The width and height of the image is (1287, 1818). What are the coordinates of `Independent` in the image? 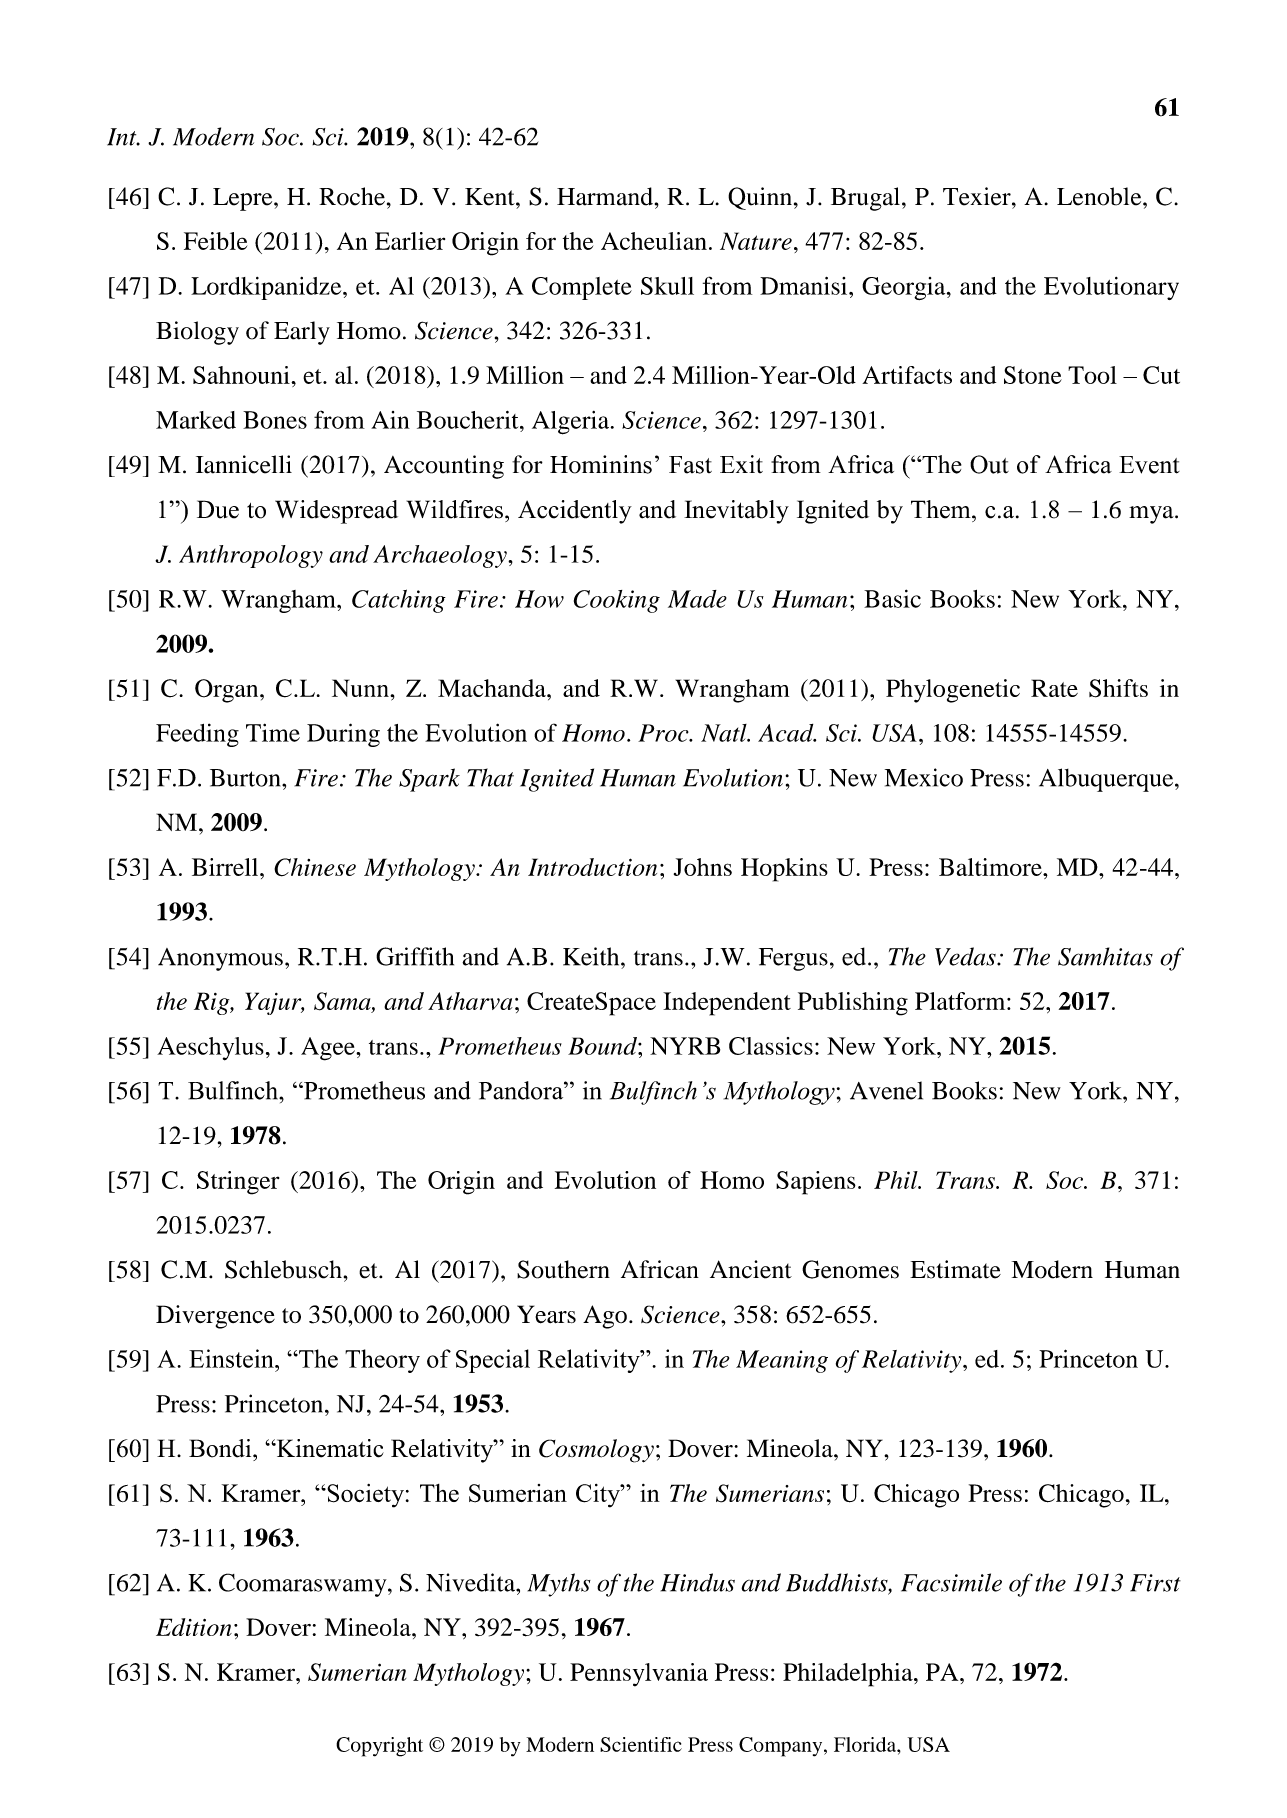 It's located at (727, 1004).
